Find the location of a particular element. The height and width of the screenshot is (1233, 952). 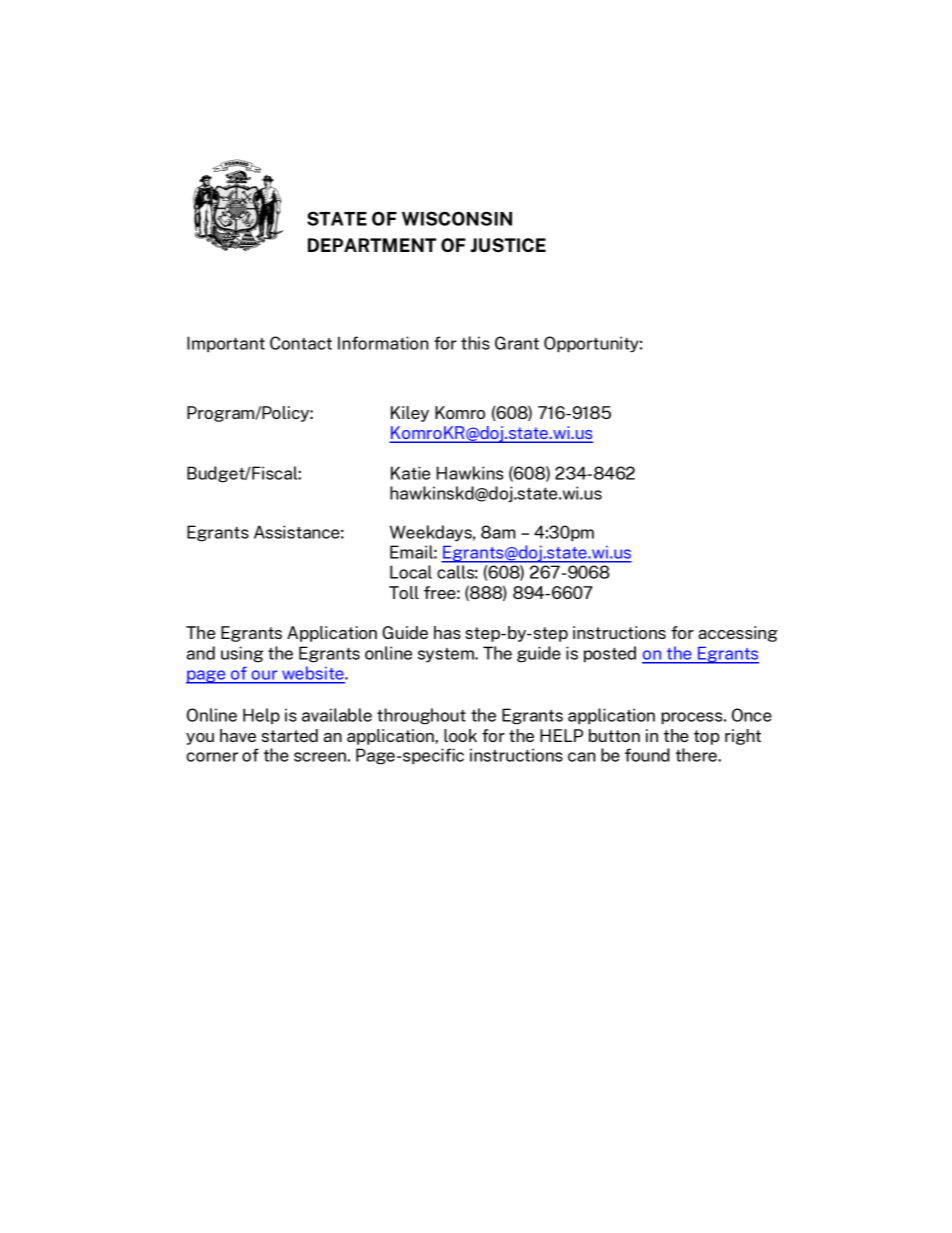

Katie is located at coordinates (410, 473).
